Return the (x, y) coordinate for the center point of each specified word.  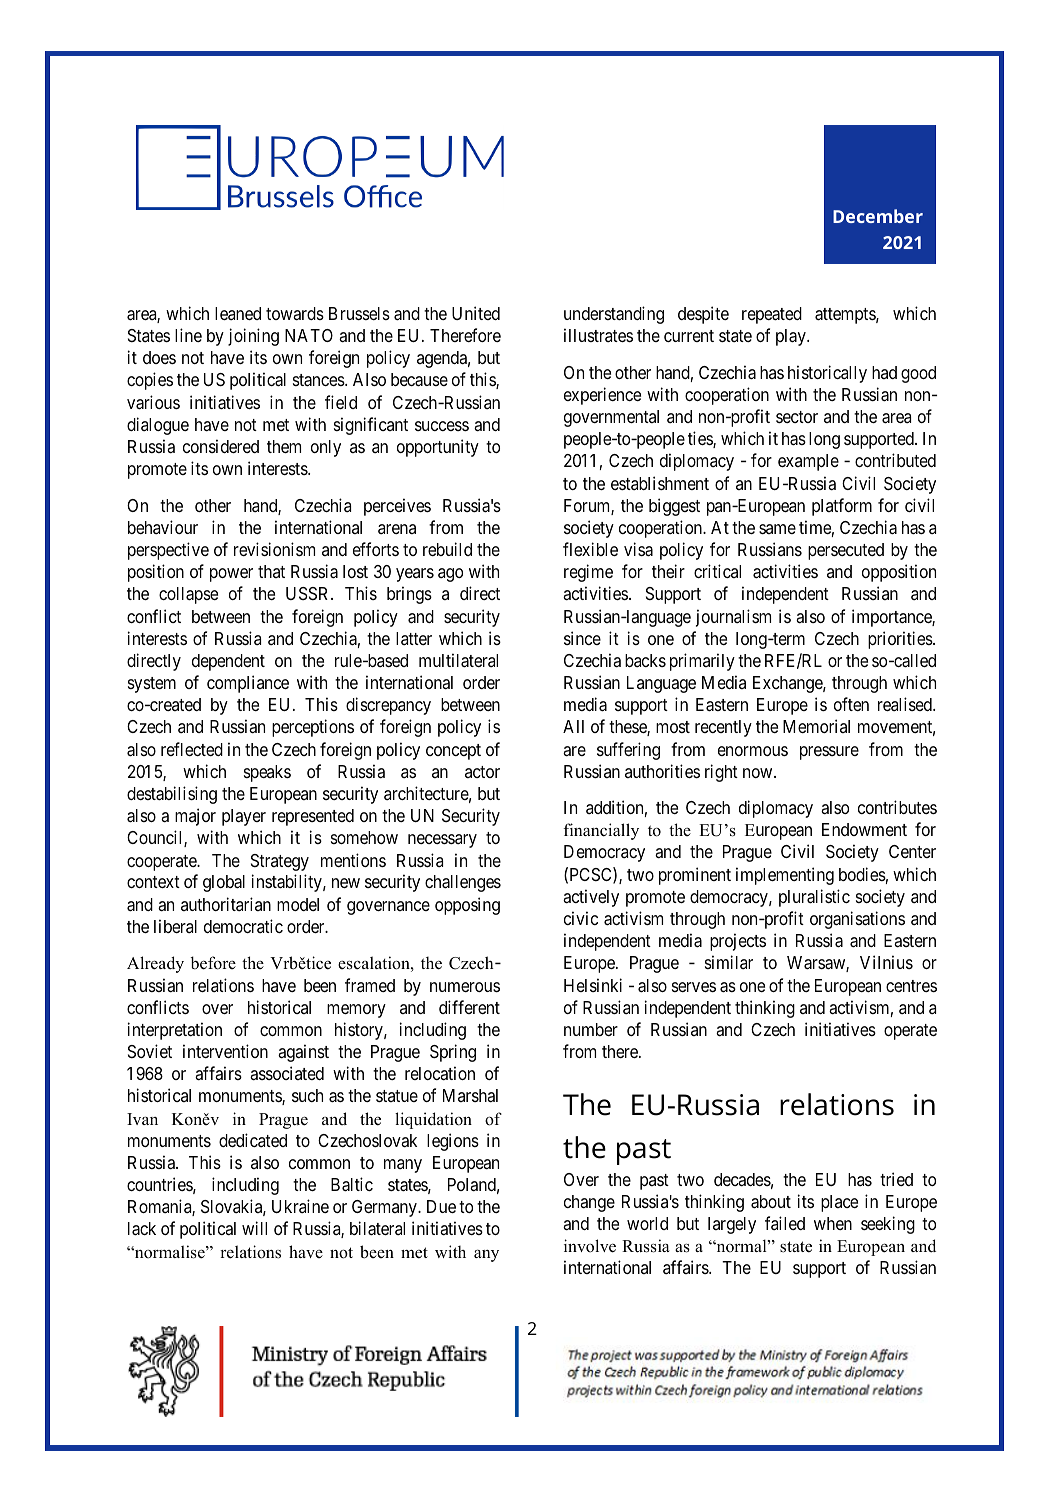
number (591, 1029)
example (808, 462)
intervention (225, 1051)
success (442, 426)
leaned (238, 313)
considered (221, 446)
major (195, 817)
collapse (188, 595)
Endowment (864, 829)
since (582, 638)
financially (601, 831)
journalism (733, 618)
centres (911, 986)
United (476, 313)
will (254, 1228)
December (878, 216)
